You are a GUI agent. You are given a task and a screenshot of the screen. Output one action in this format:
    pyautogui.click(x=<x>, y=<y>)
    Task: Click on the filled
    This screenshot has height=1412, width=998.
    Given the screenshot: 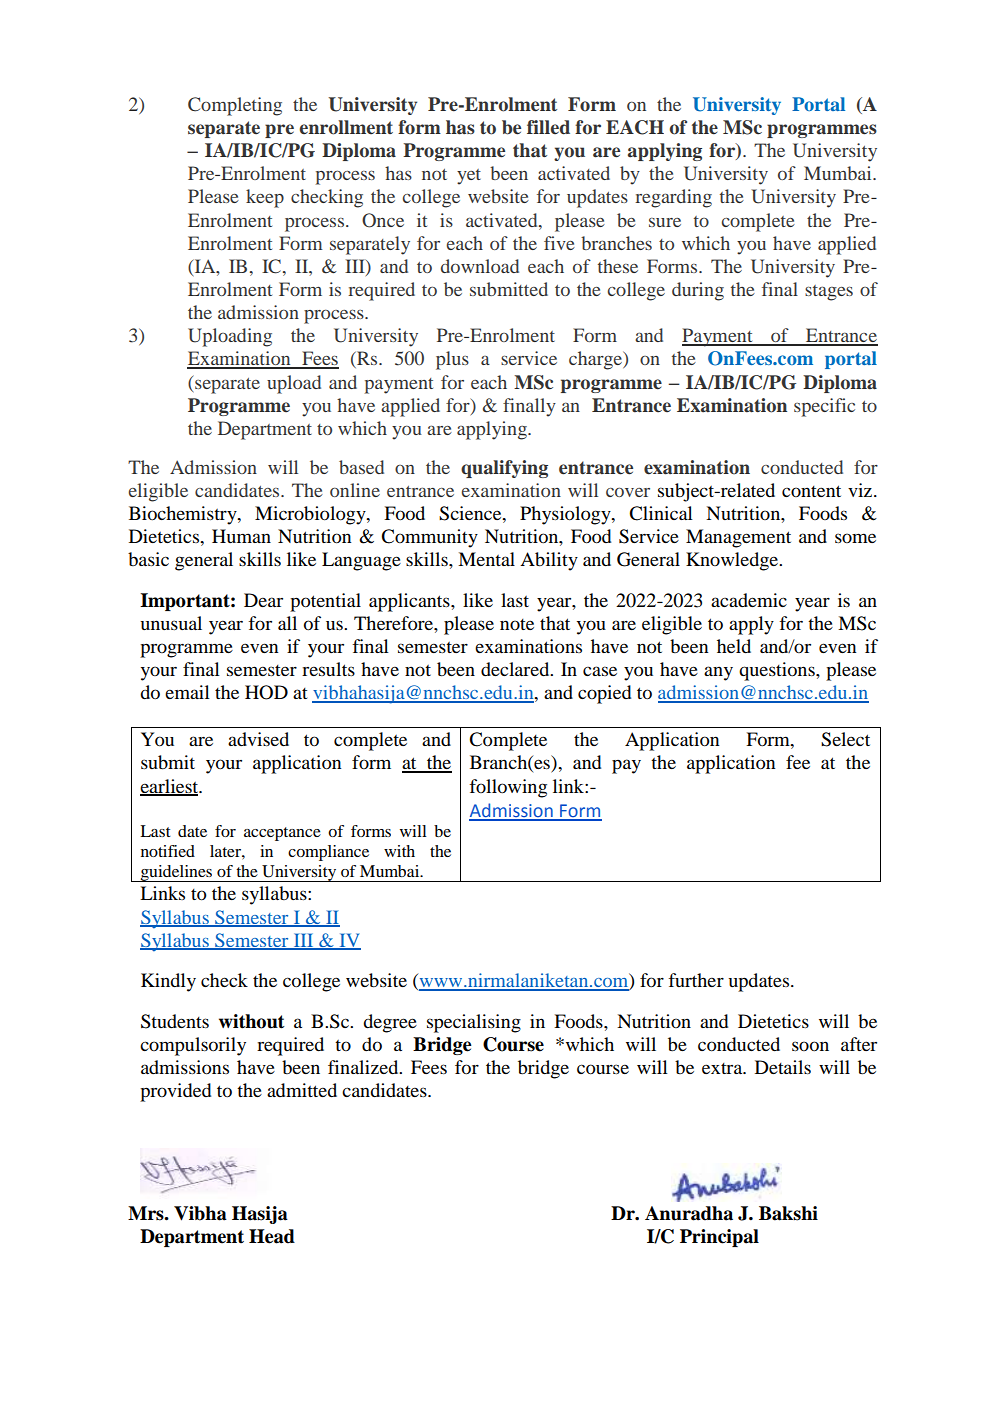 What is the action you would take?
    pyautogui.click(x=548, y=127)
